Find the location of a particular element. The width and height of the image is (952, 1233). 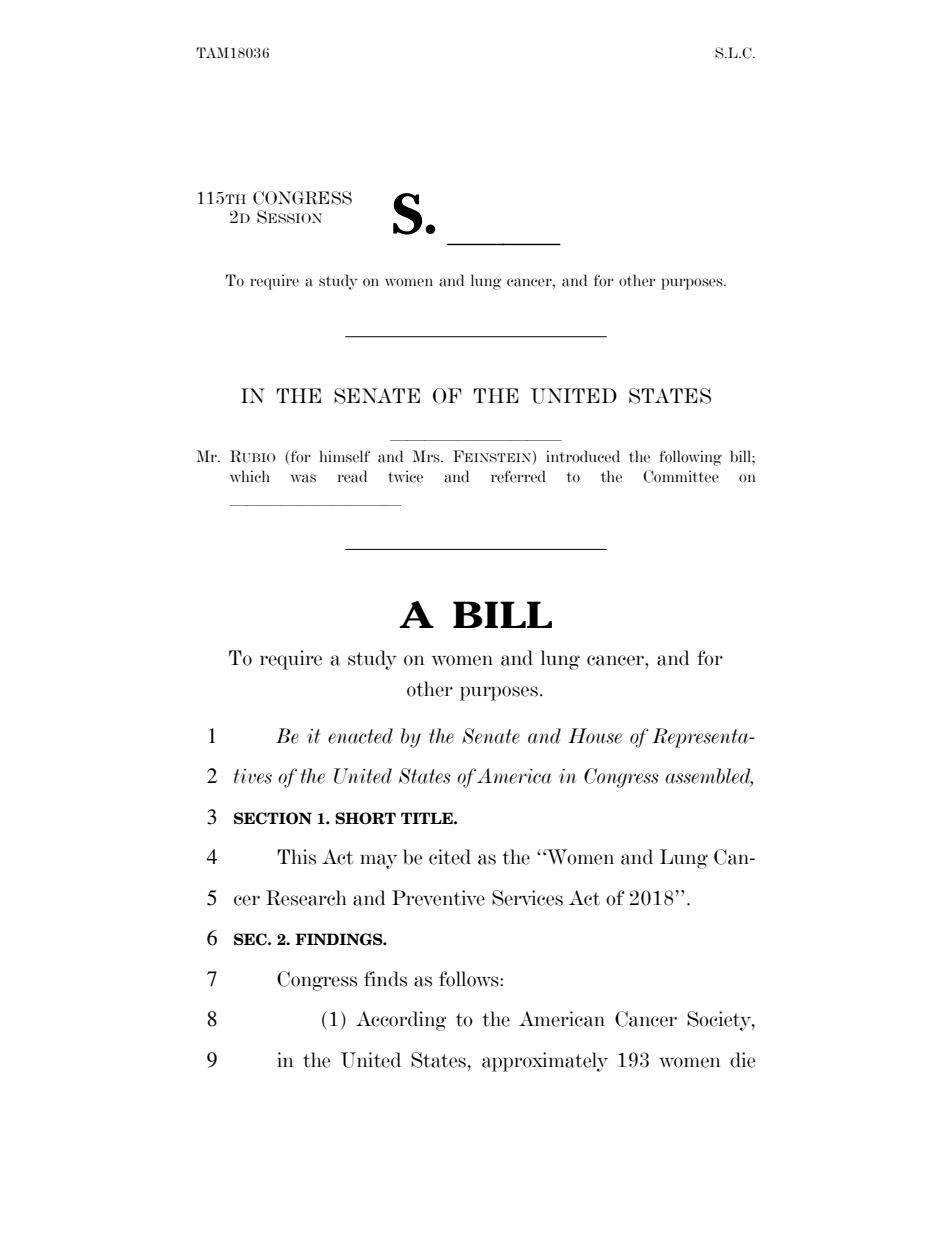

referred is located at coordinates (518, 476).
